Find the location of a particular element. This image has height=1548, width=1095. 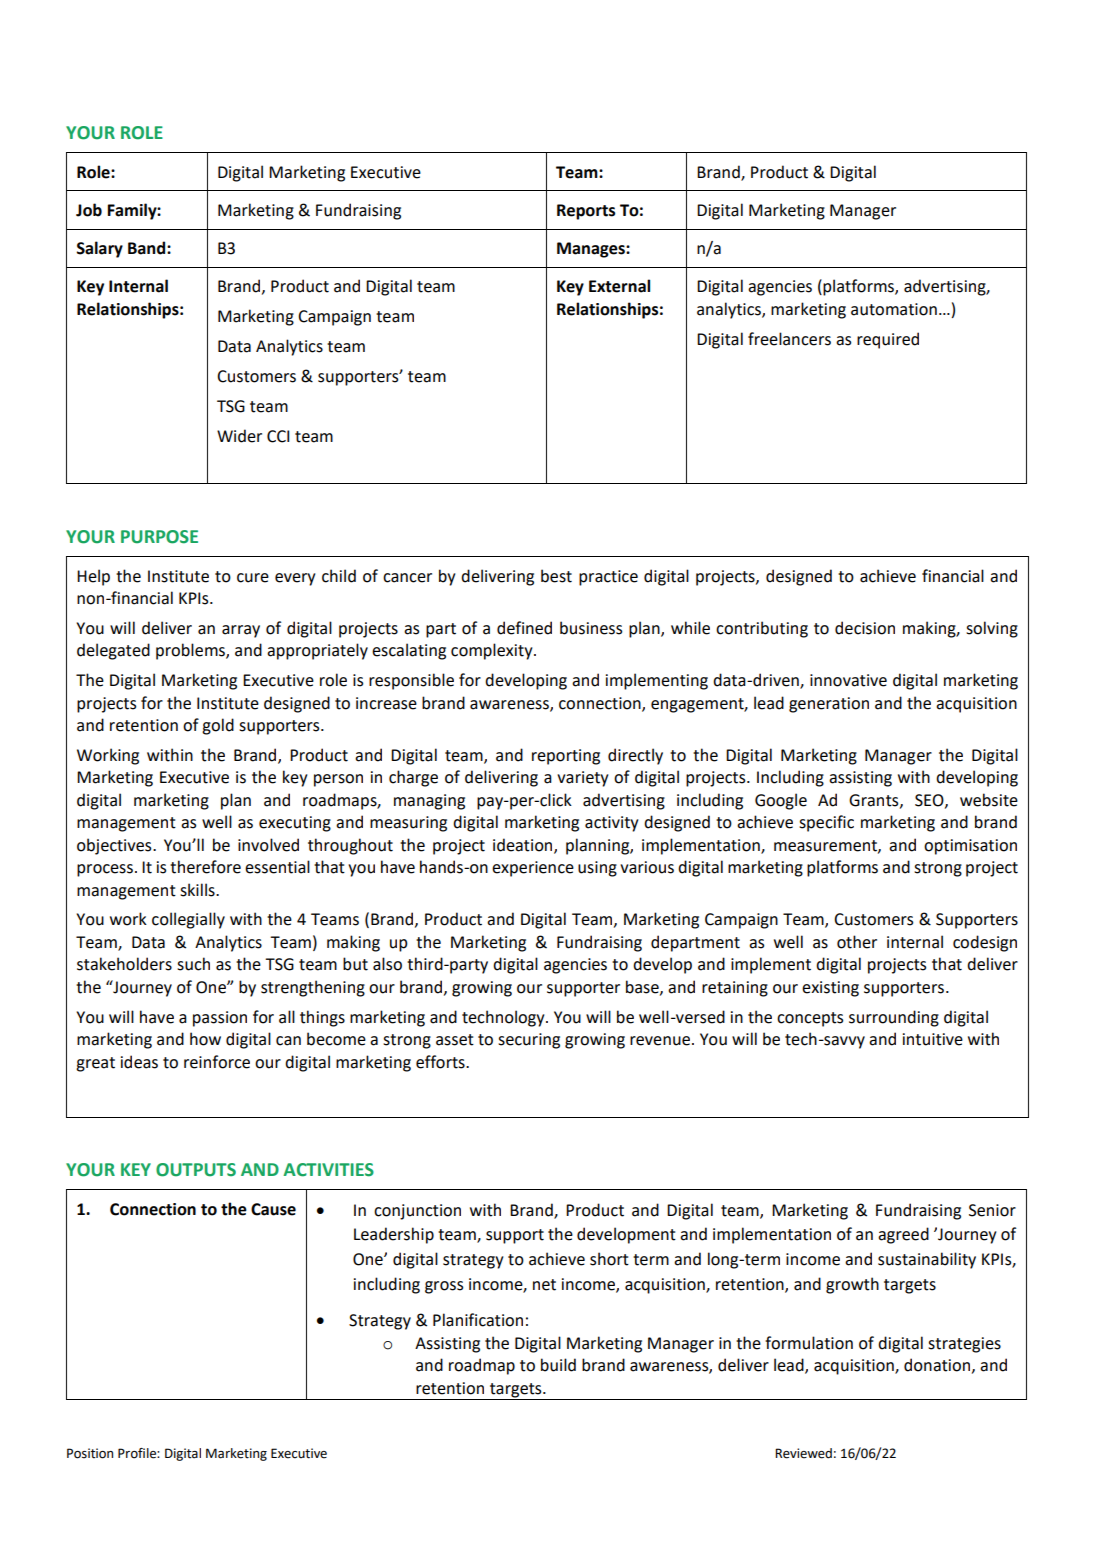

Salary is located at coordinates (99, 249).
